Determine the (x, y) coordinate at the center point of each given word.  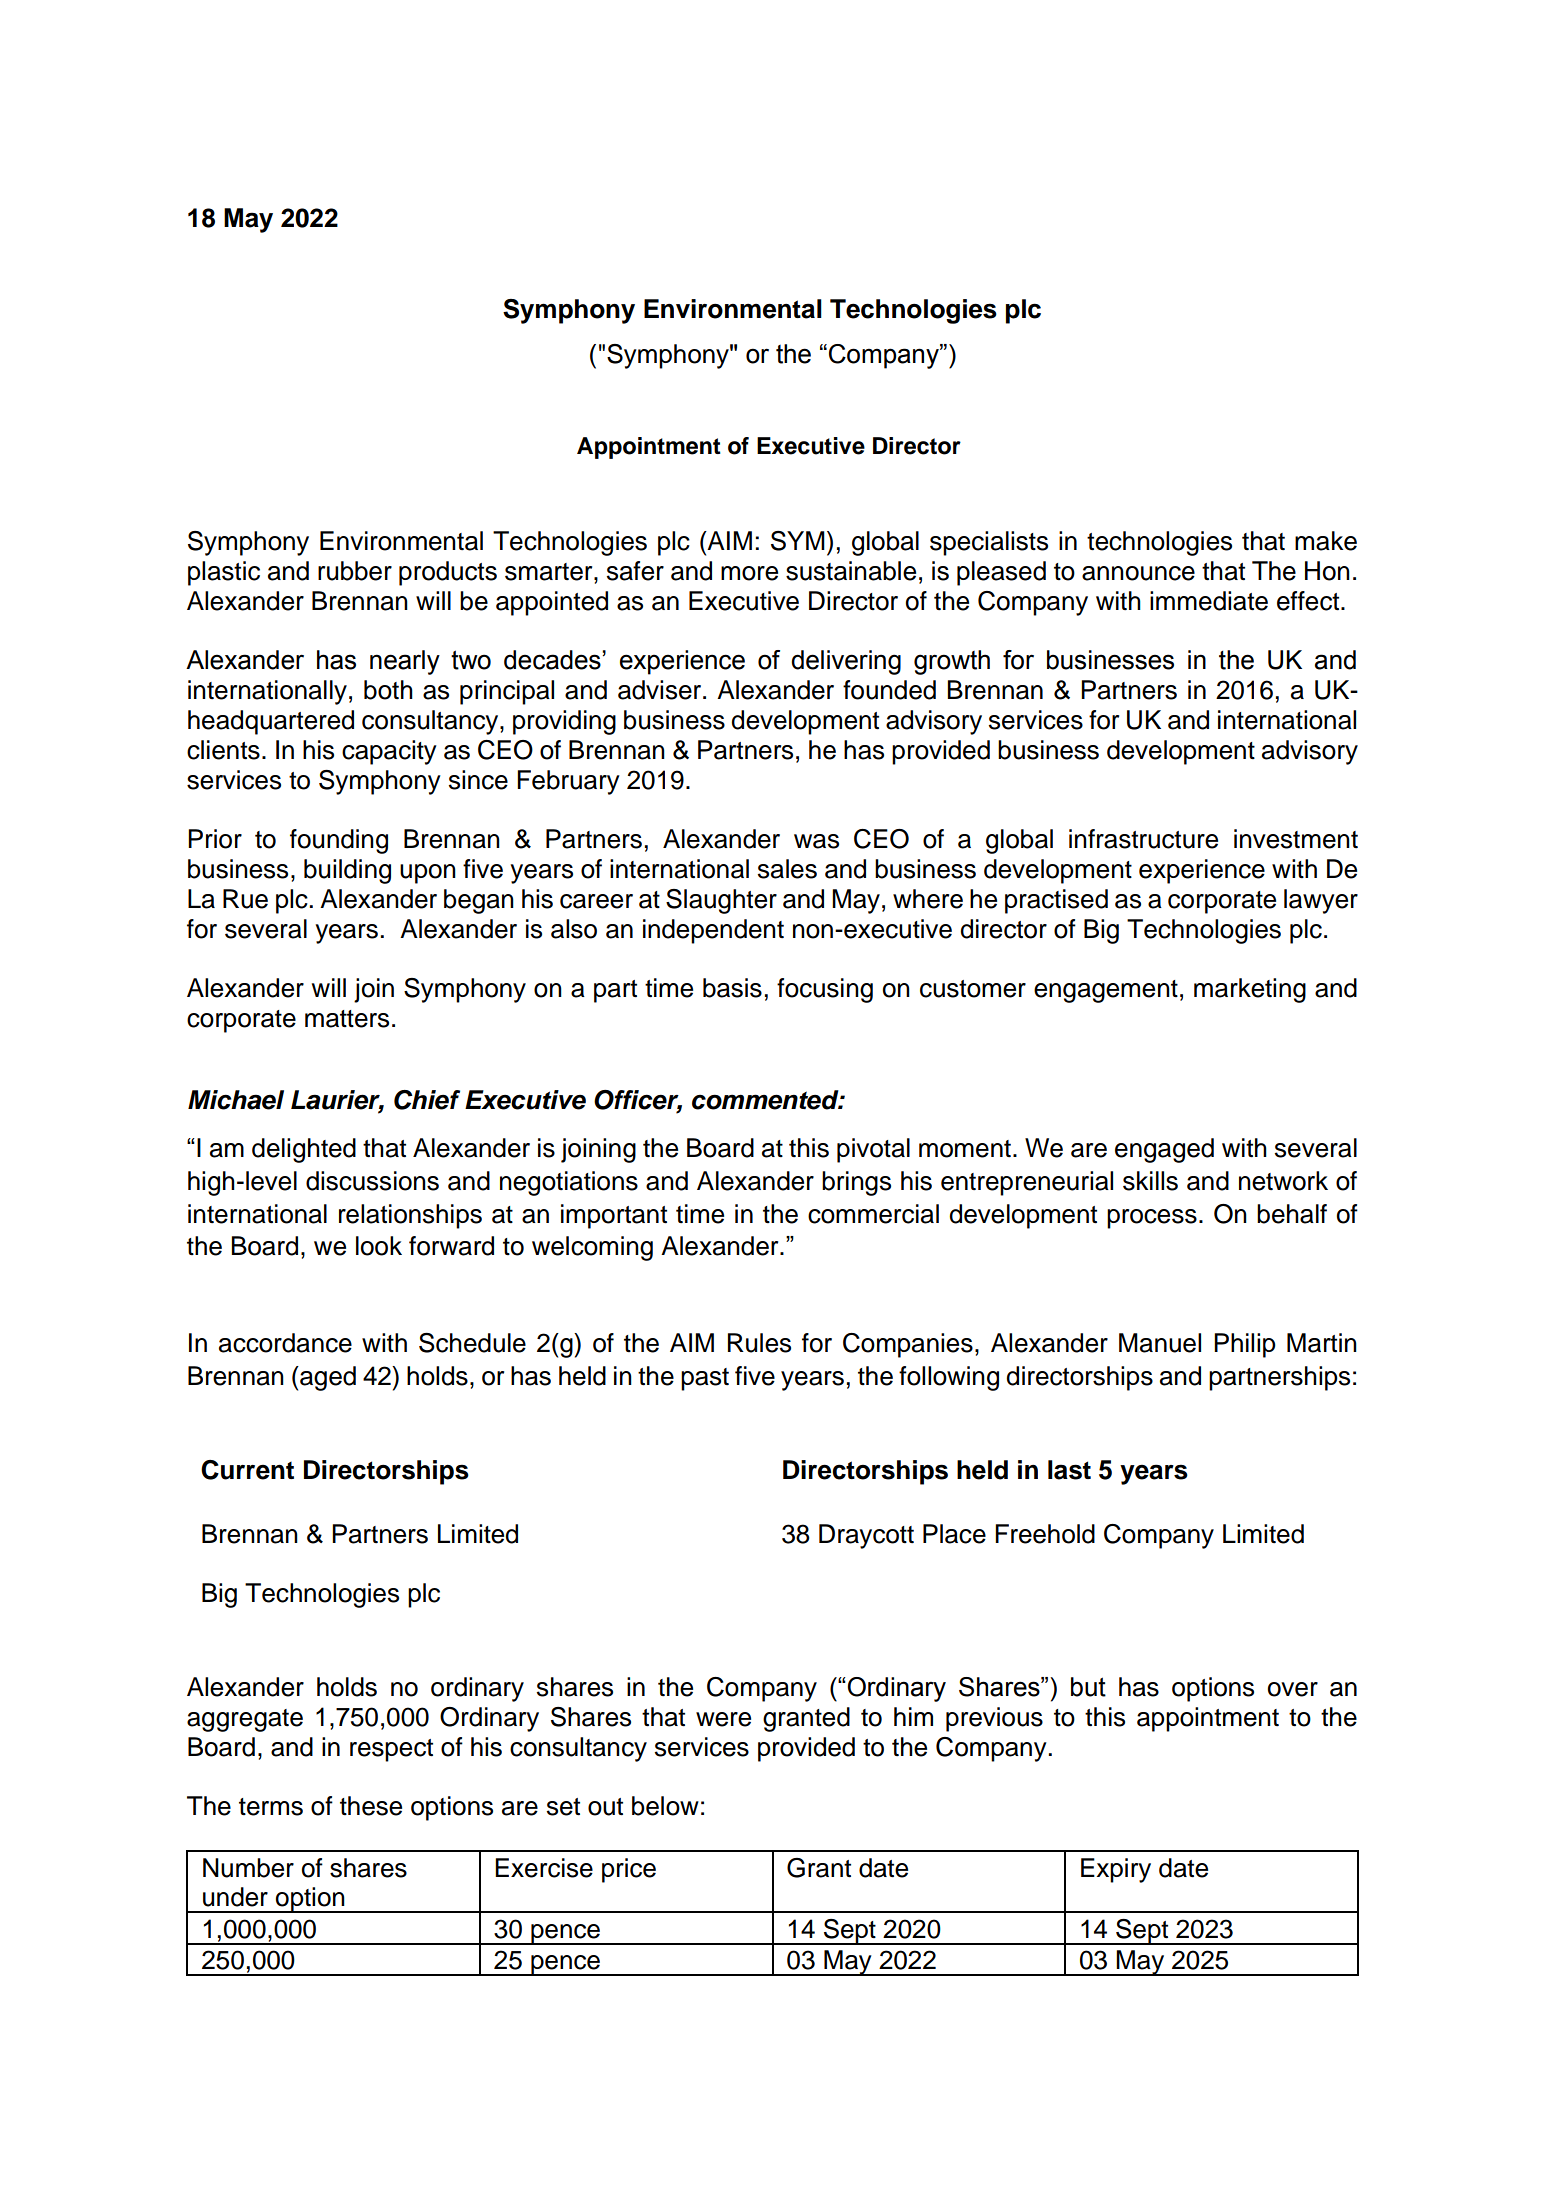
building (347, 871)
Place (954, 1534)
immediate (1209, 601)
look (379, 1246)
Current (247, 1470)
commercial (873, 1214)
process (1152, 1219)
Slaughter (721, 901)
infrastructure (1143, 839)
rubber (355, 571)
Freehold (1045, 1534)
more (749, 573)
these (371, 1806)
